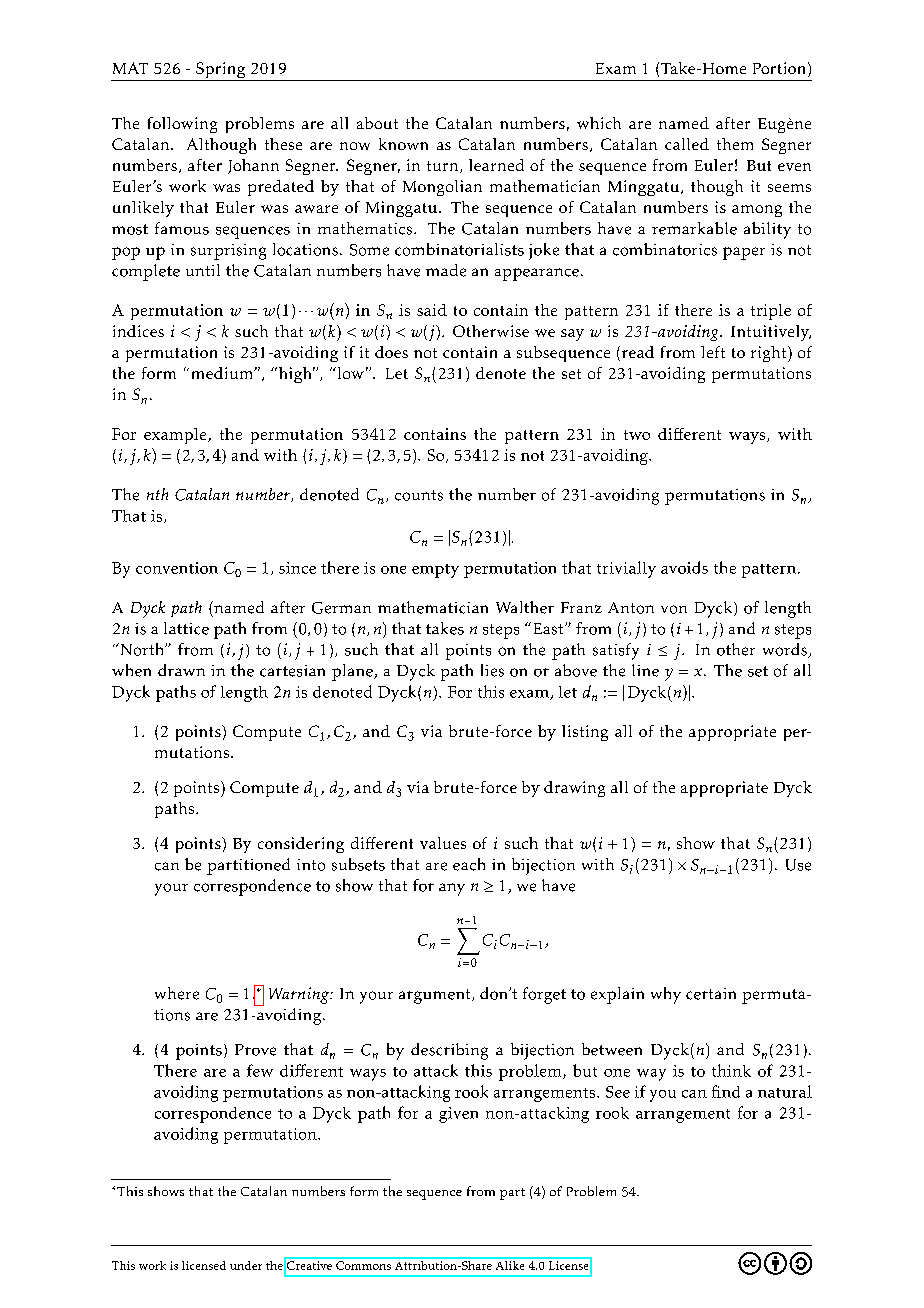 Image resolution: width=924 pixels, height=1308 pixels. Describe the element at coordinates (301, 845) in the page. I see `considering` at that location.
